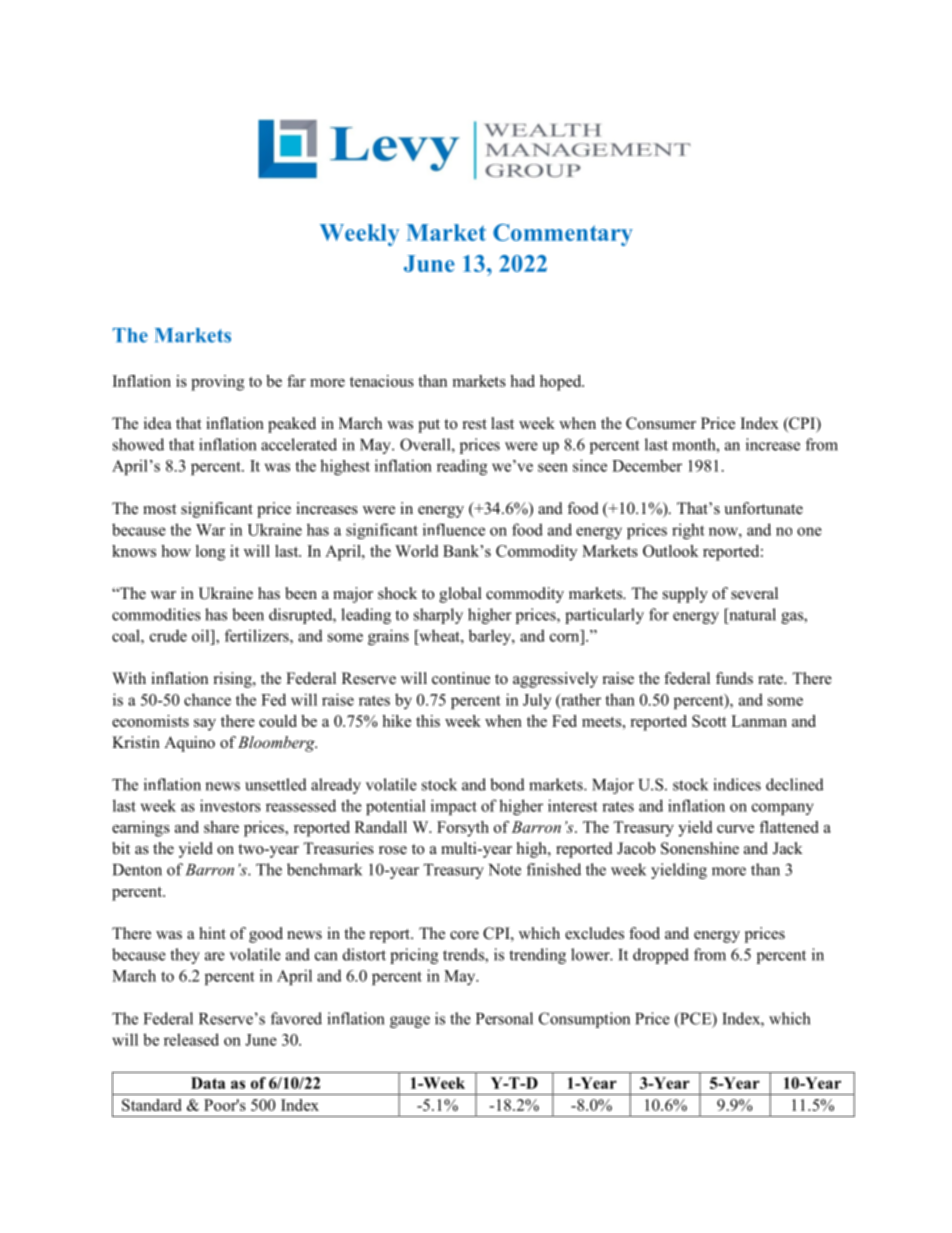 This screenshot has height=1233, width=952. Describe the element at coordinates (562, 383) in the screenshot. I see `hoped` at that location.
